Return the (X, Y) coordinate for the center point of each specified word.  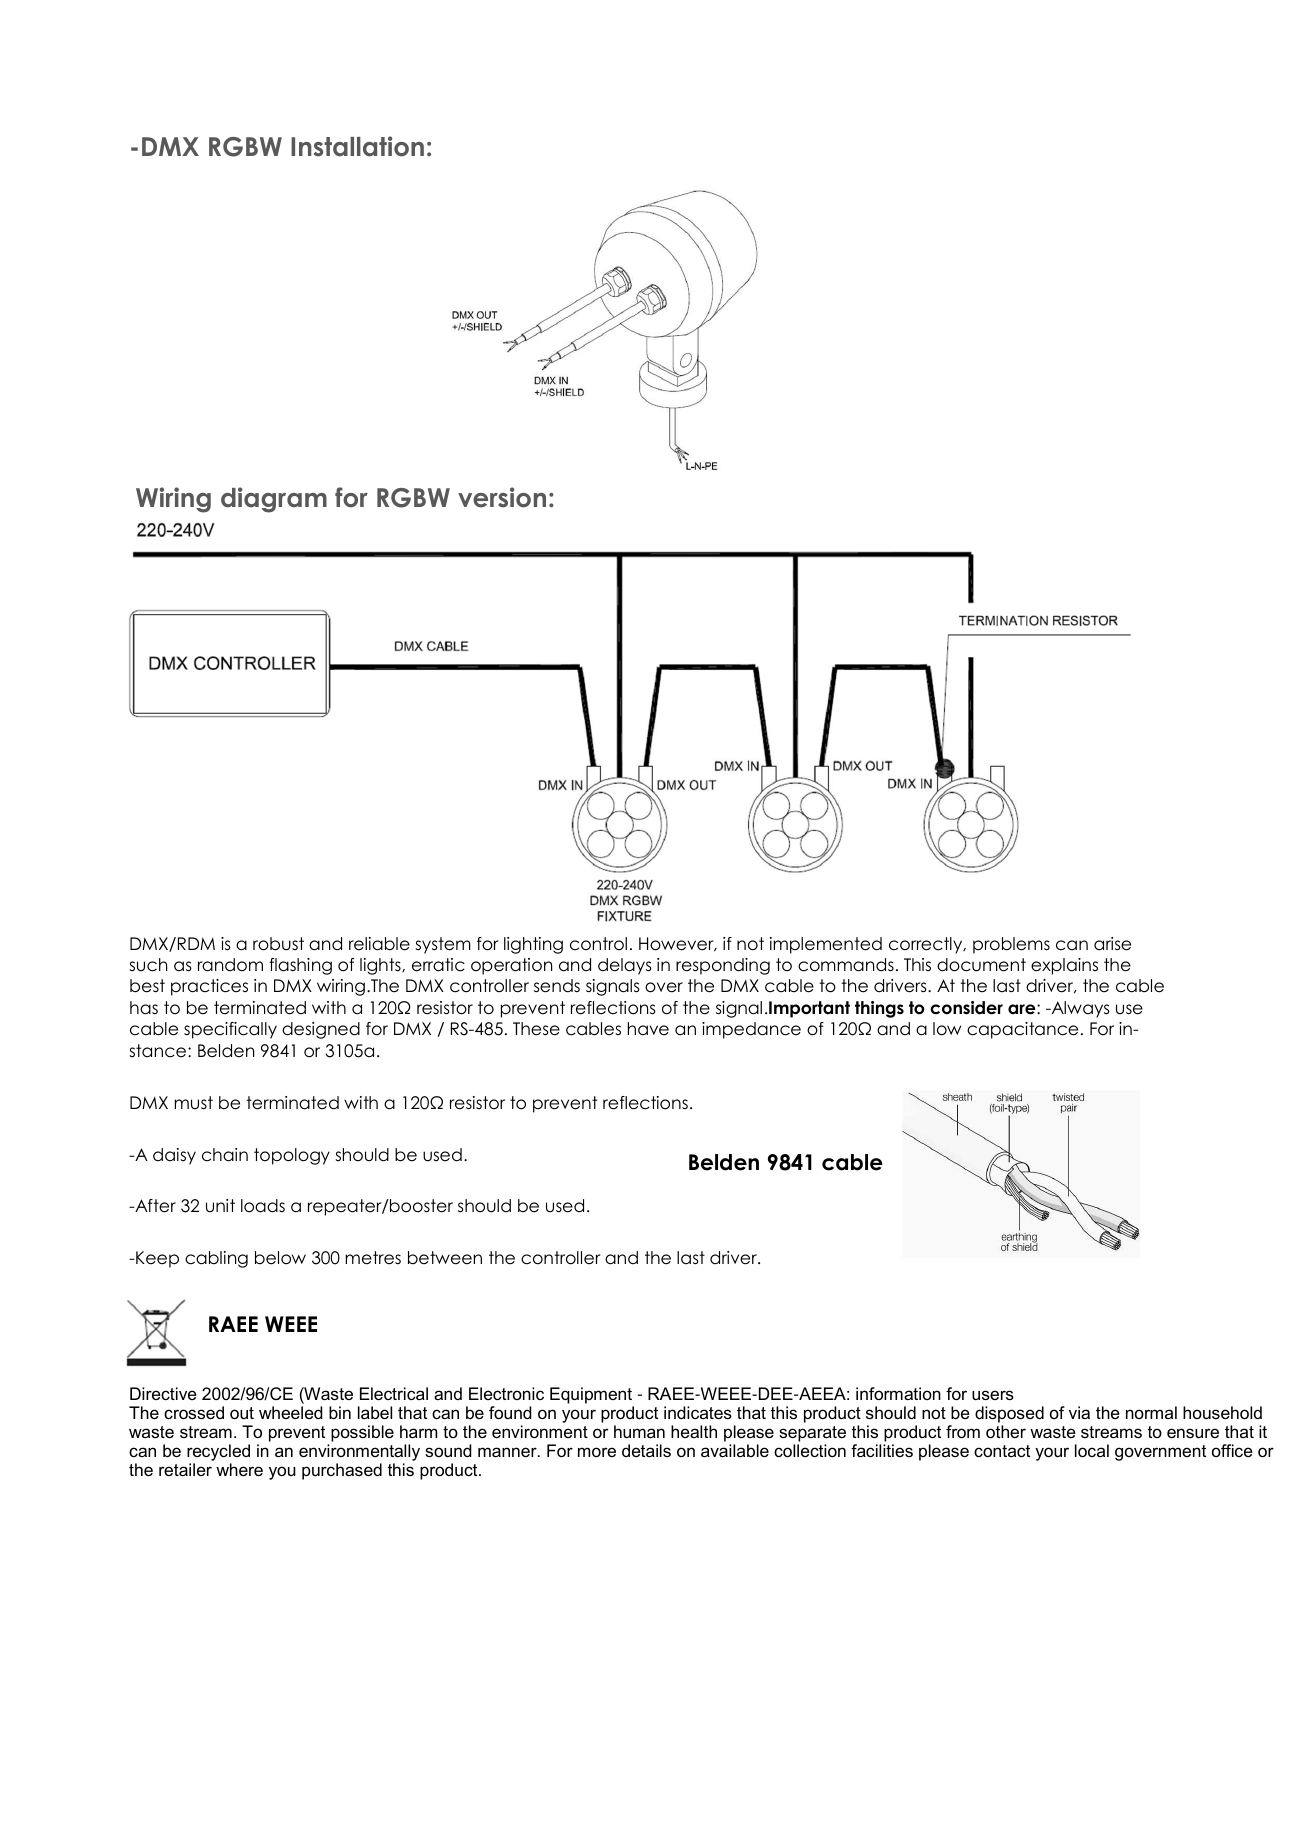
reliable (379, 944)
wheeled (291, 1412)
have (648, 1029)
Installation (357, 146)
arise (1112, 944)
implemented (826, 945)
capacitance (1022, 1030)
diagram (274, 500)
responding (723, 966)
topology (292, 1156)
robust (278, 944)
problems (1011, 945)
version (502, 497)
